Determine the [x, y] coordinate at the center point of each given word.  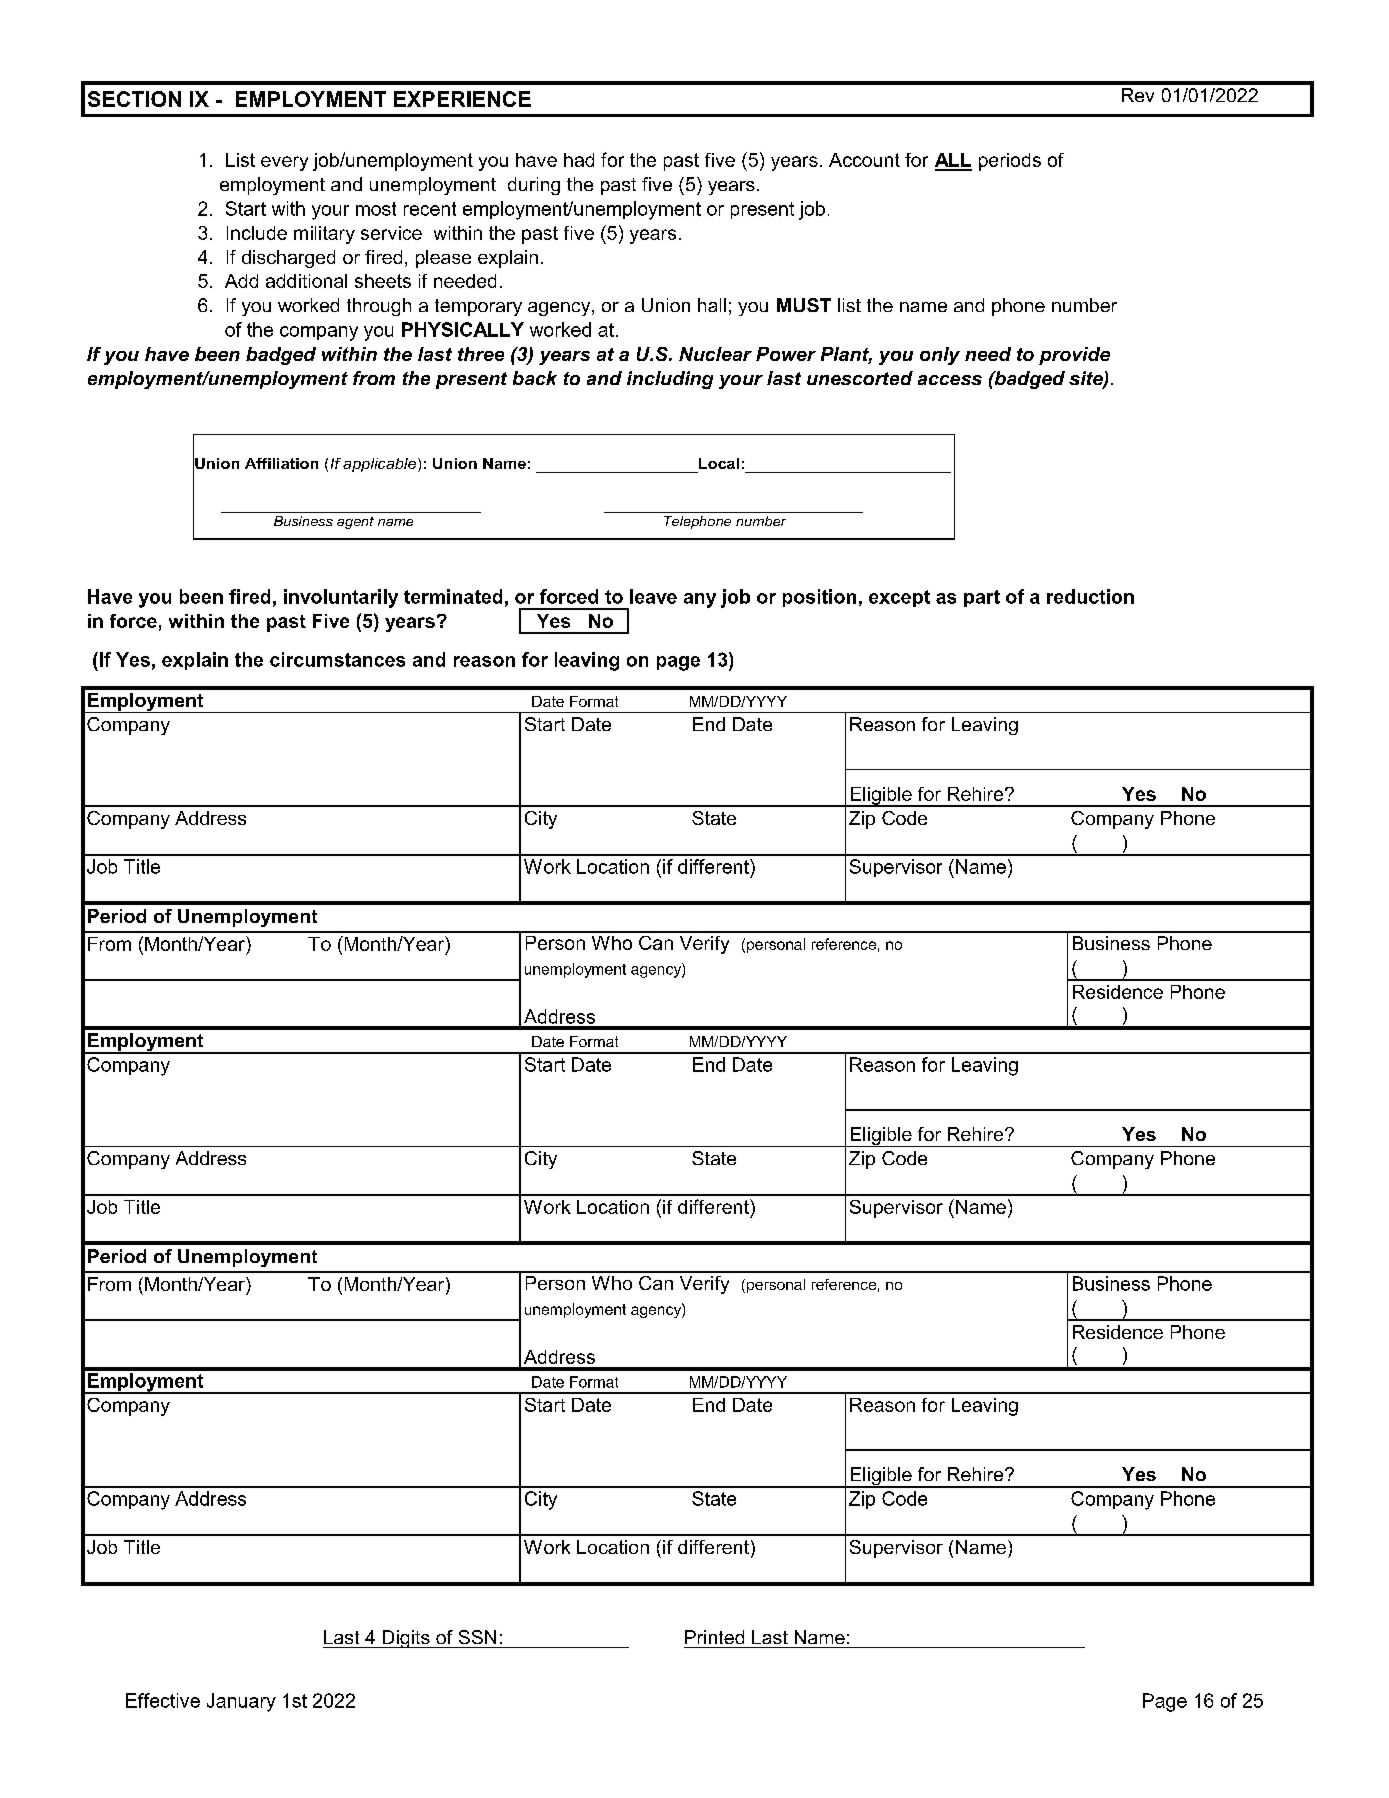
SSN [477, 1637]
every [284, 163]
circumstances [337, 659]
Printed [714, 1637]
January [241, 1702]
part [982, 598]
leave [653, 596]
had [579, 160]
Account [864, 160]
